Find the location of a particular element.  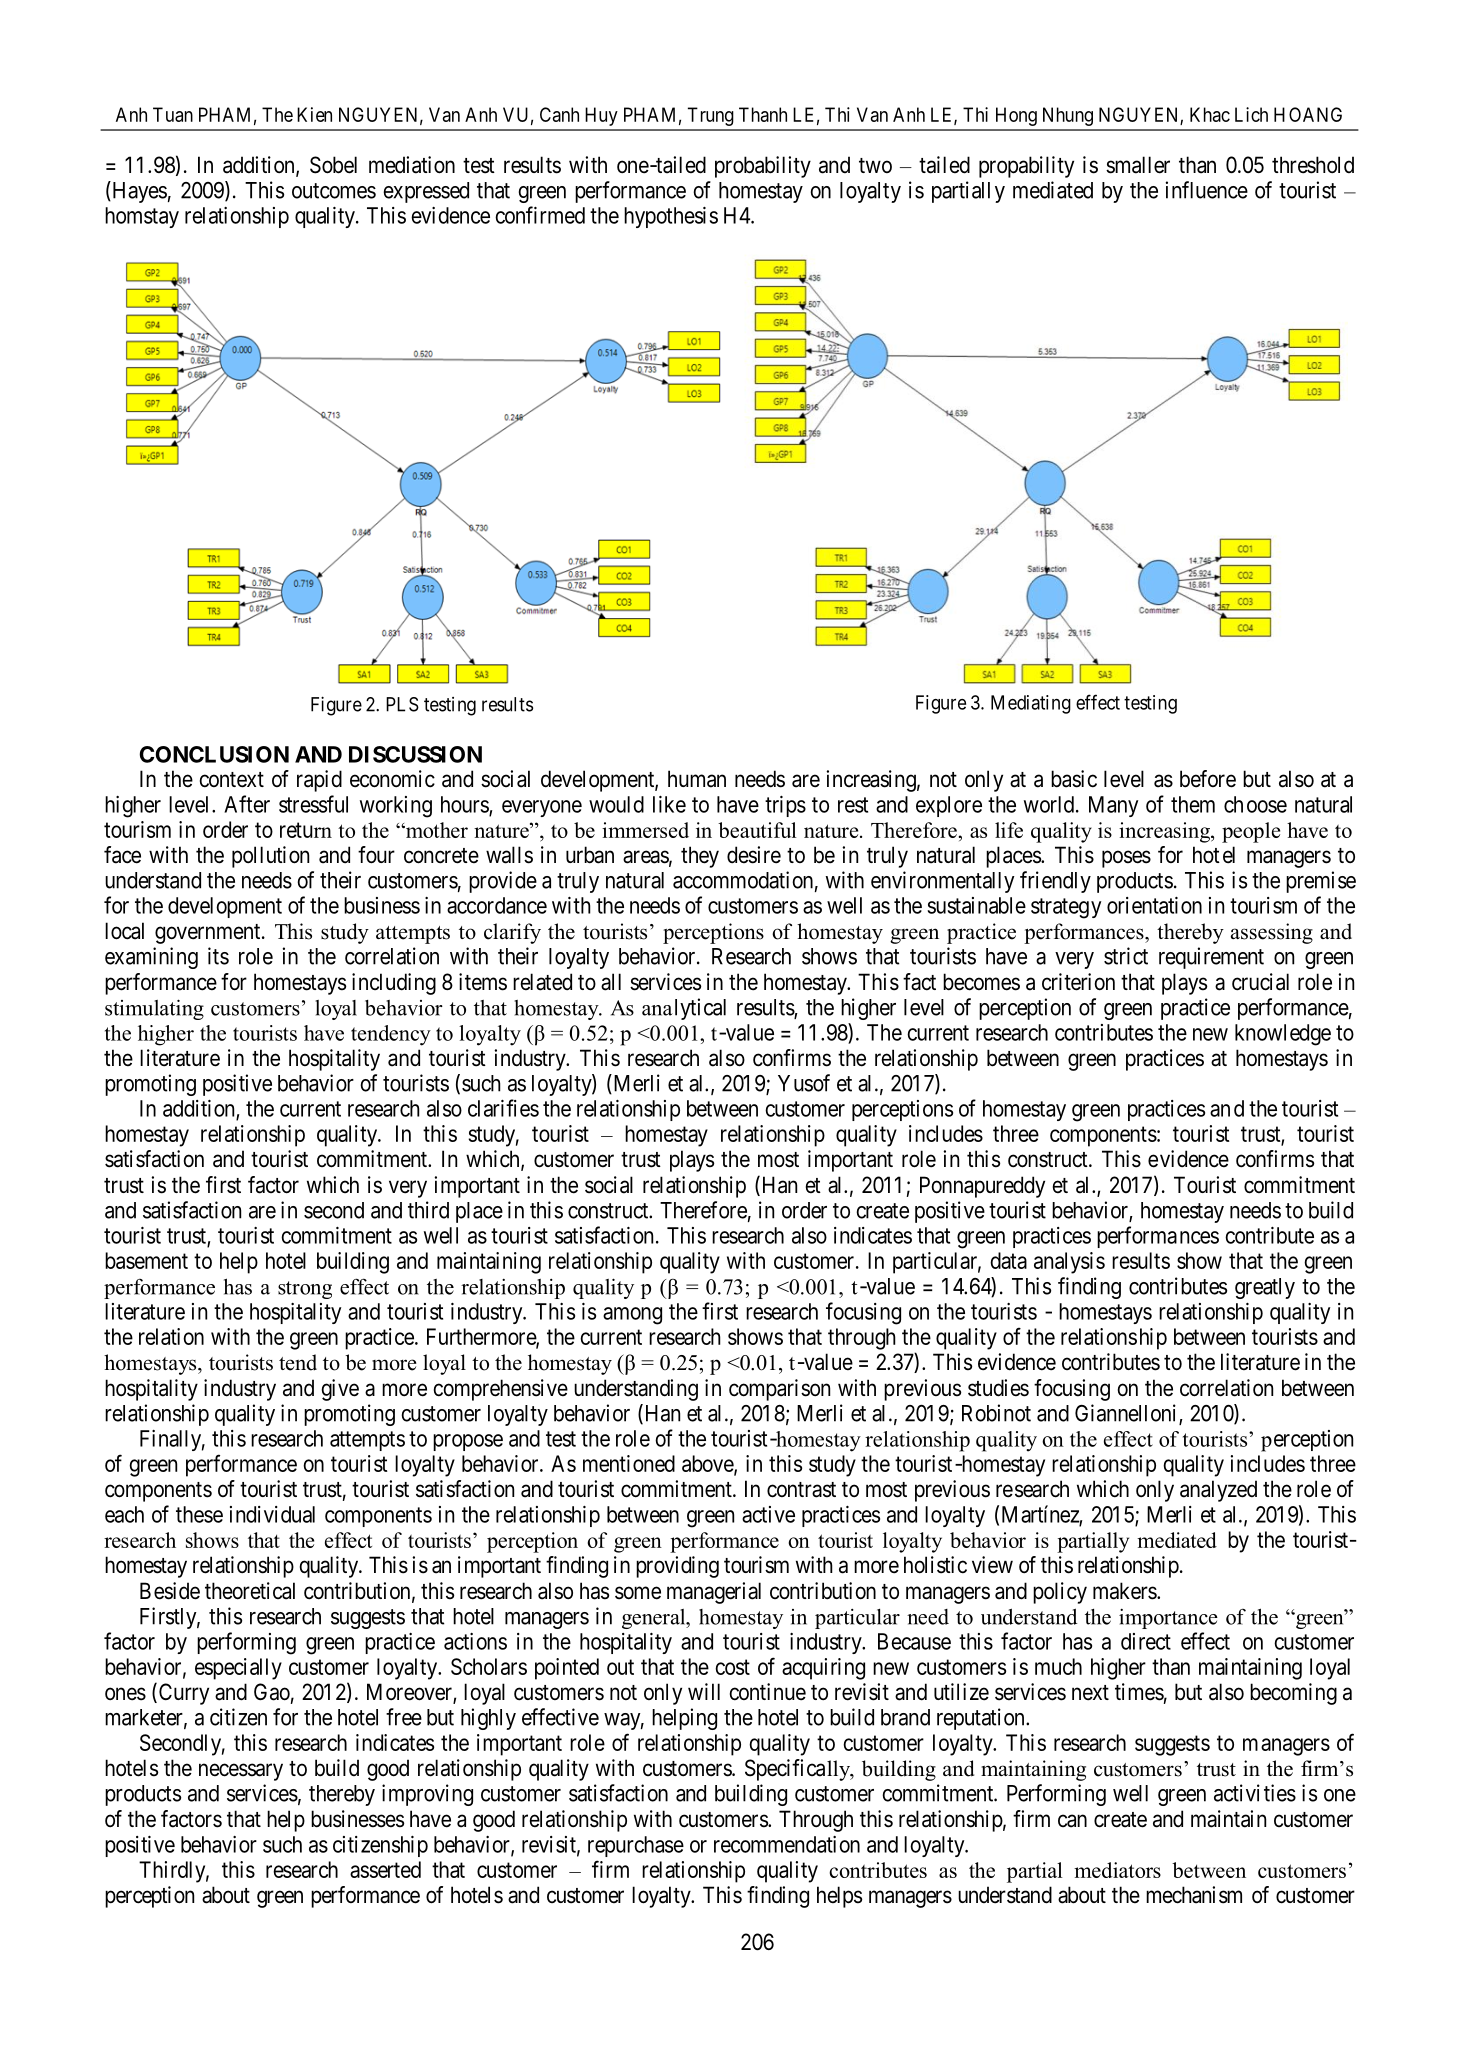

necessary is located at coordinates (241, 1772).
